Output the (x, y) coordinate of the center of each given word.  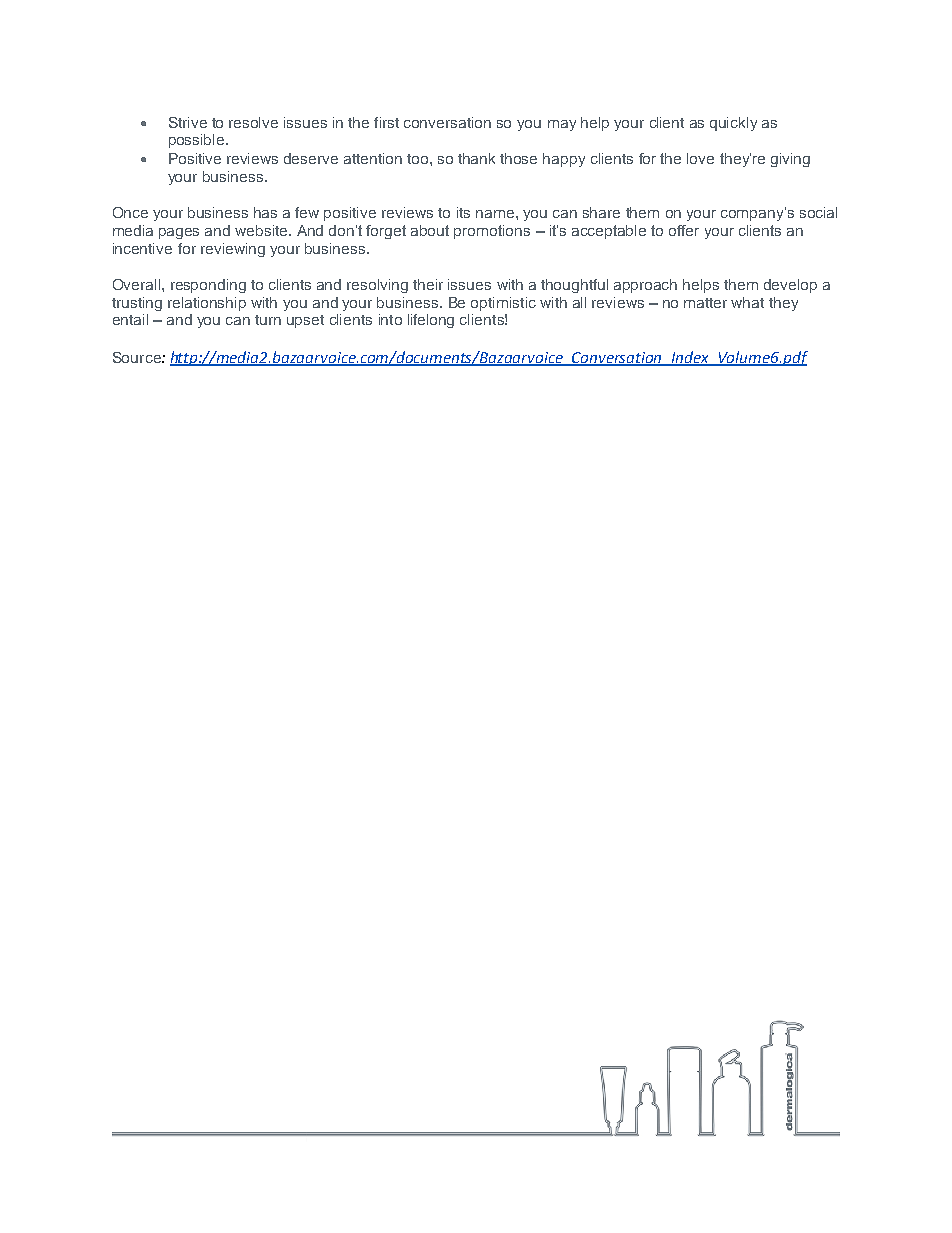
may (562, 125)
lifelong (431, 321)
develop (790, 286)
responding (208, 286)
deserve (311, 158)
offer (684, 230)
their (428, 284)
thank (476, 158)
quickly (733, 124)
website (262, 230)
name (496, 214)
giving (790, 160)
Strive (188, 122)
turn (268, 320)
